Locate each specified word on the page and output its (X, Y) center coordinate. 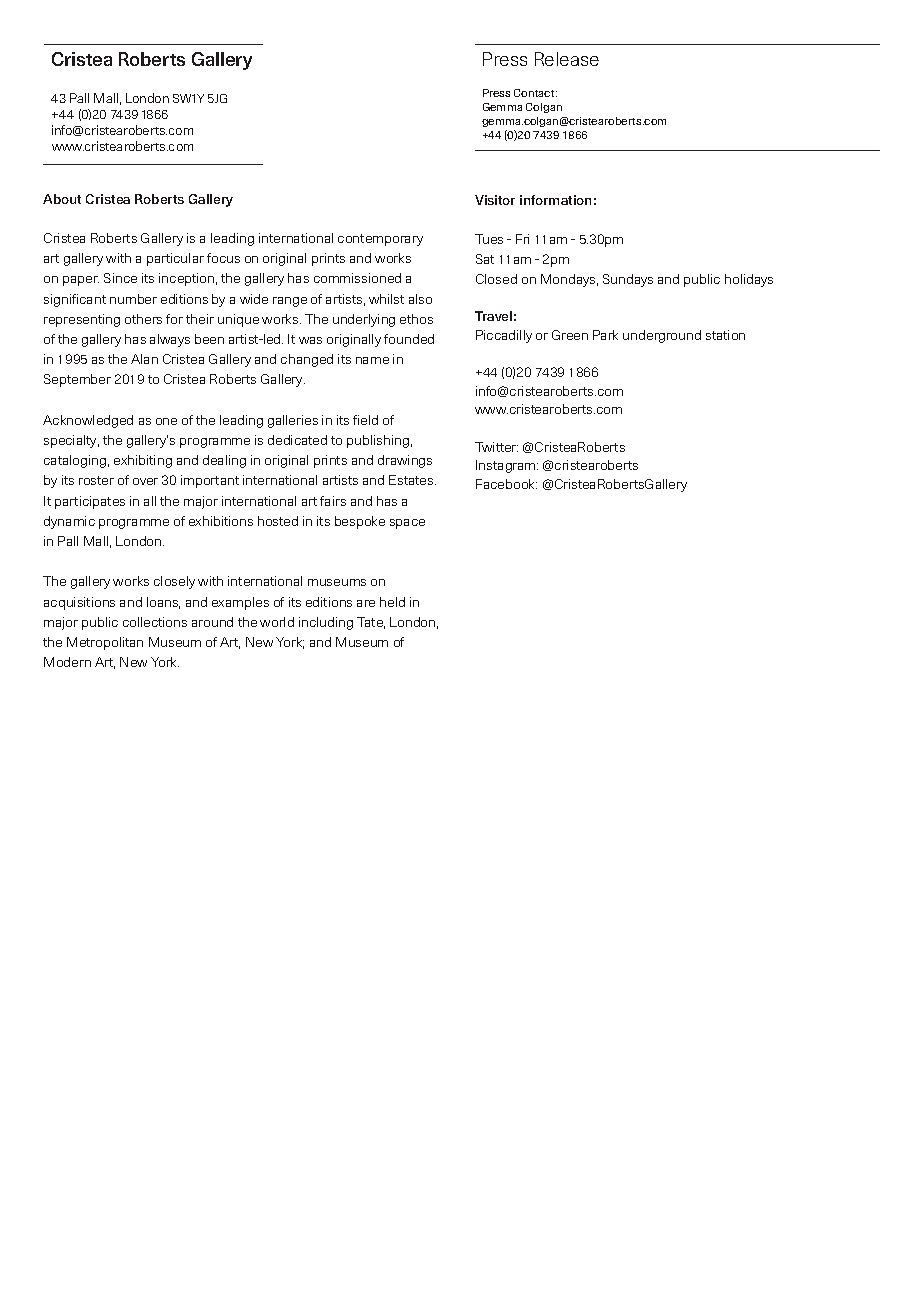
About (62, 199)
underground (662, 336)
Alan (144, 359)
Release (567, 59)
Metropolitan (105, 643)
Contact (535, 93)
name (372, 360)
